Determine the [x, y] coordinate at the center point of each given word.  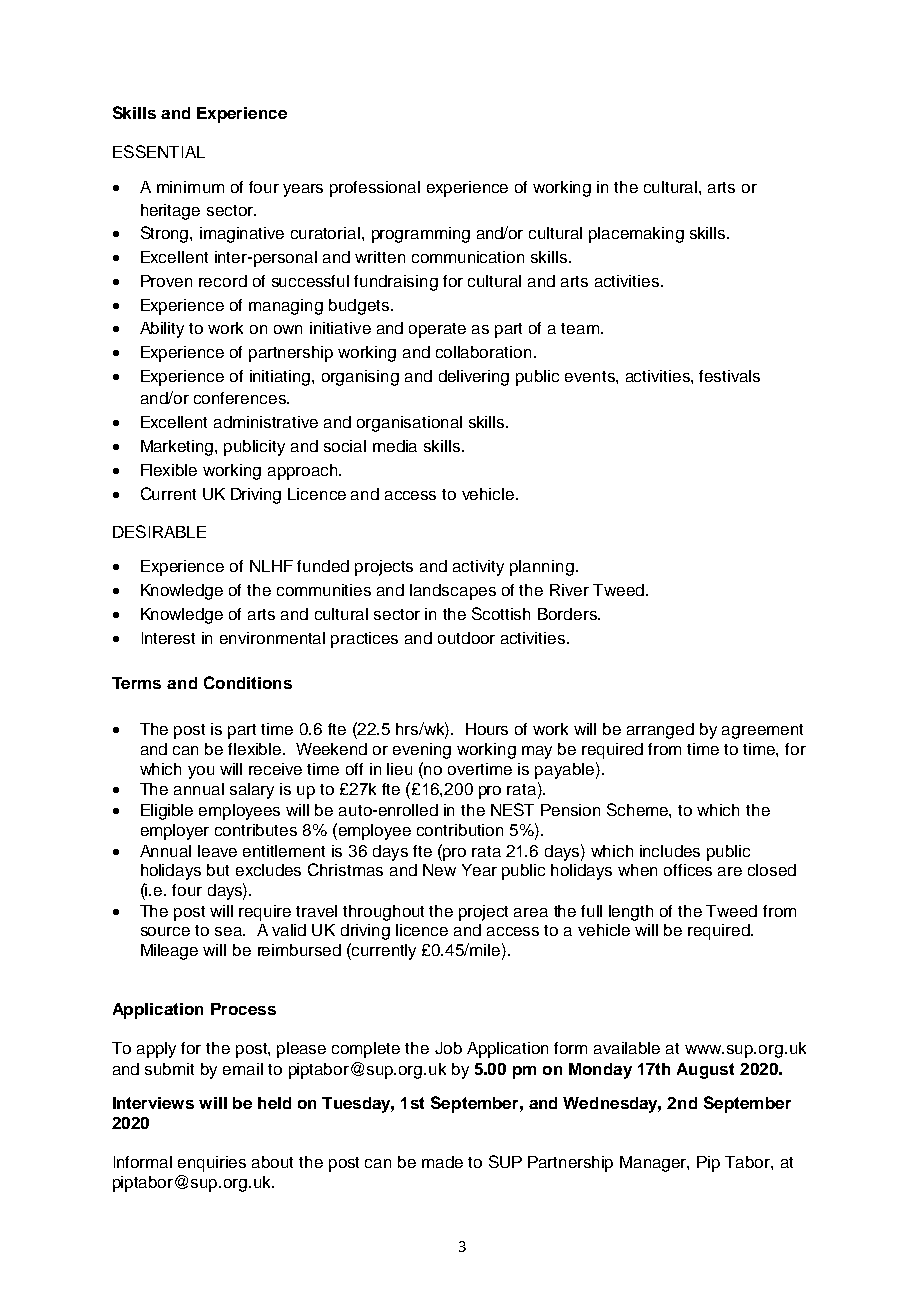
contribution [460, 830]
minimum [190, 187]
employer [175, 832]
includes [670, 851]
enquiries [212, 1164]
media [395, 446]
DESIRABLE [159, 531]
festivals [729, 376]
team [581, 328]
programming [421, 235]
